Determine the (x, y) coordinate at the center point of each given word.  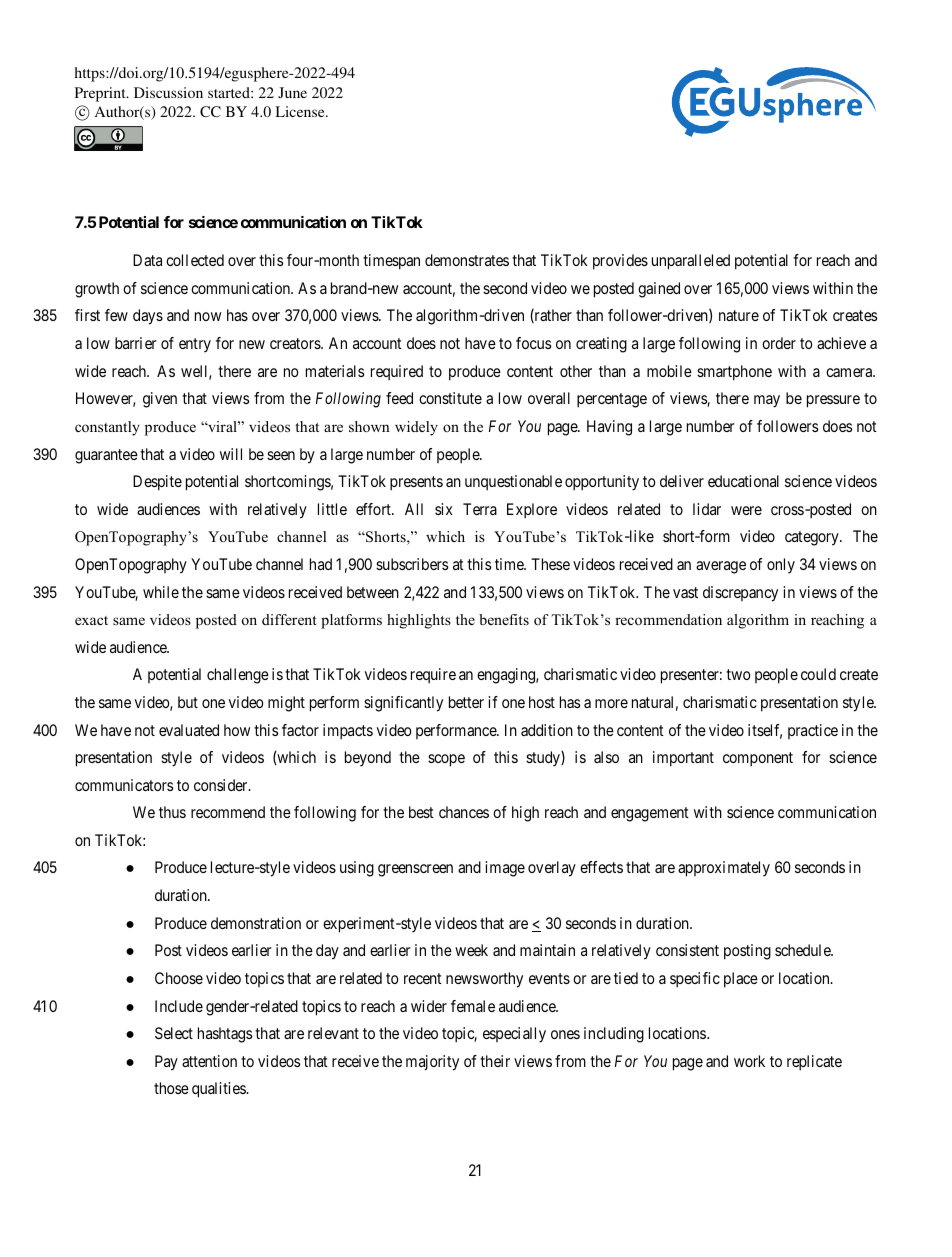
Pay (166, 1063)
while (161, 592)
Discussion (168, 92)
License (301, 111)
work (749, 1061)
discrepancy (740, 594)
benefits (504, 619)
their (495, 1061)
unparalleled (691, 262)
